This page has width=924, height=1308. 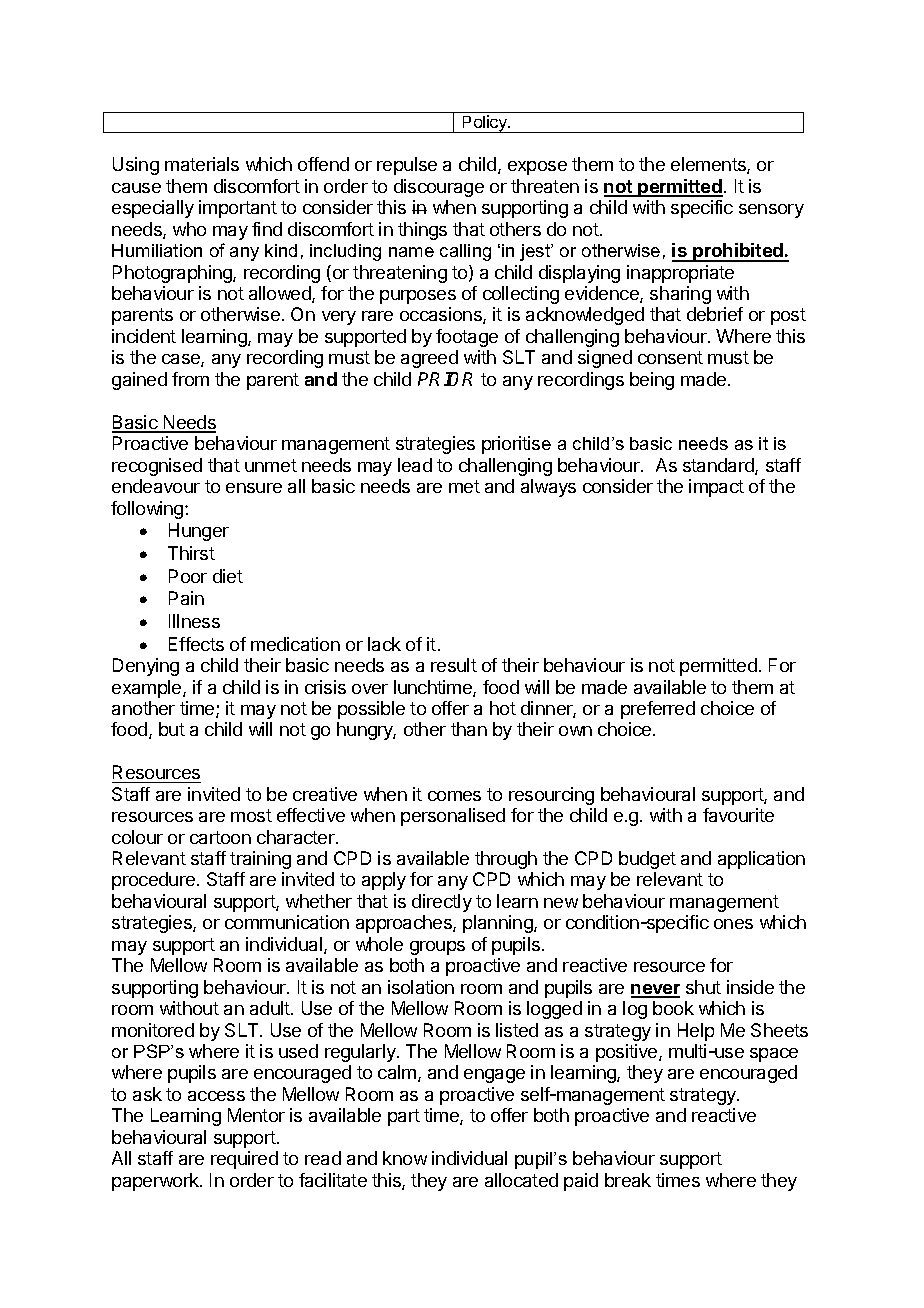 I want to click on required, so click(x=244, y=1160).
